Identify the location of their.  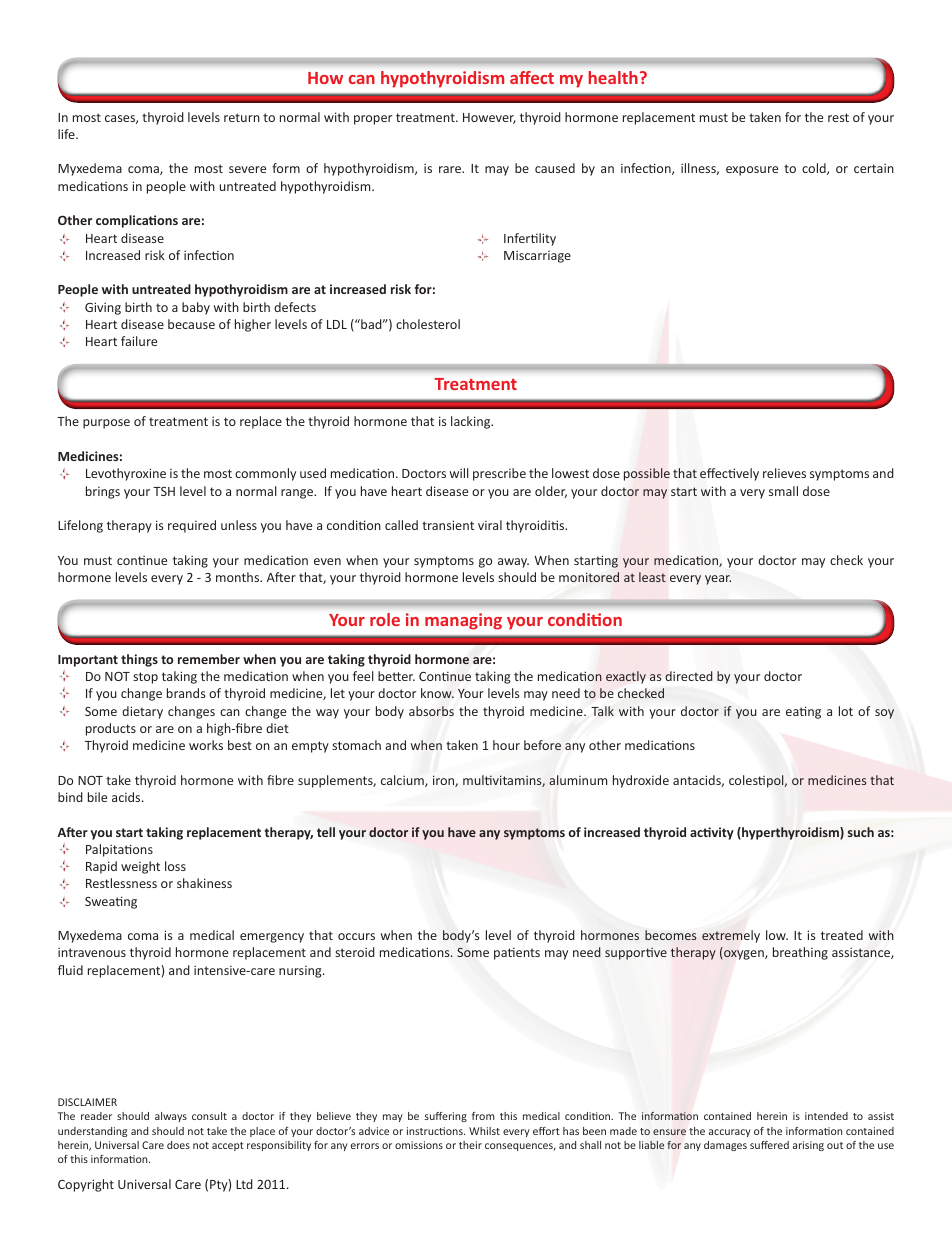
(470, 1145).
